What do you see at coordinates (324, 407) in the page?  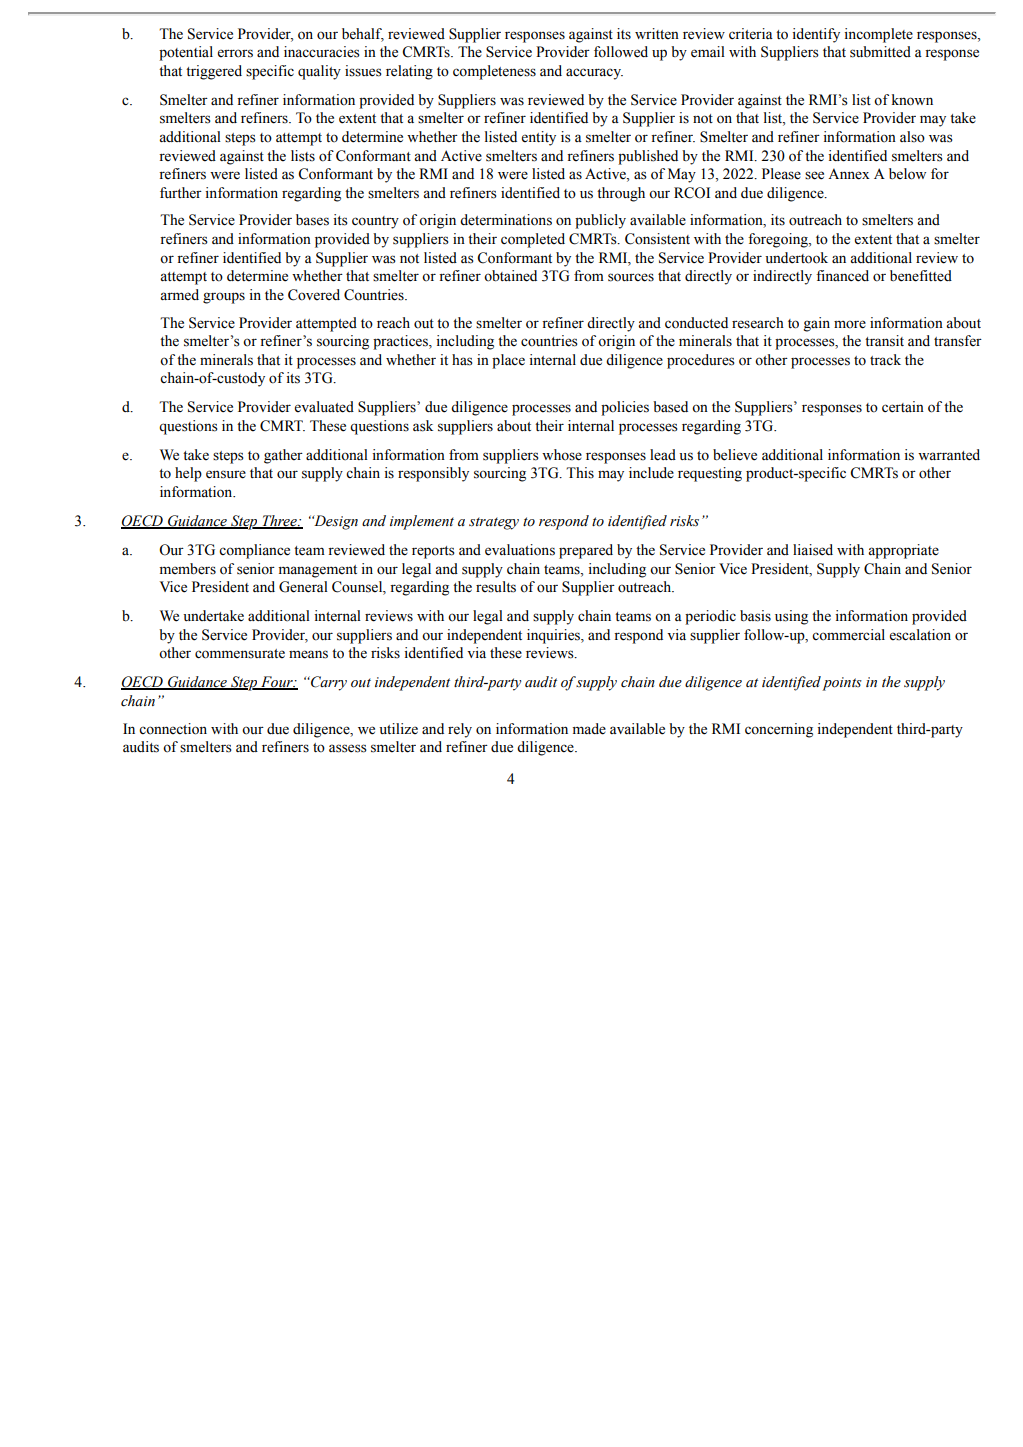 I see `evaluated` at bounding box center [324, 407].
